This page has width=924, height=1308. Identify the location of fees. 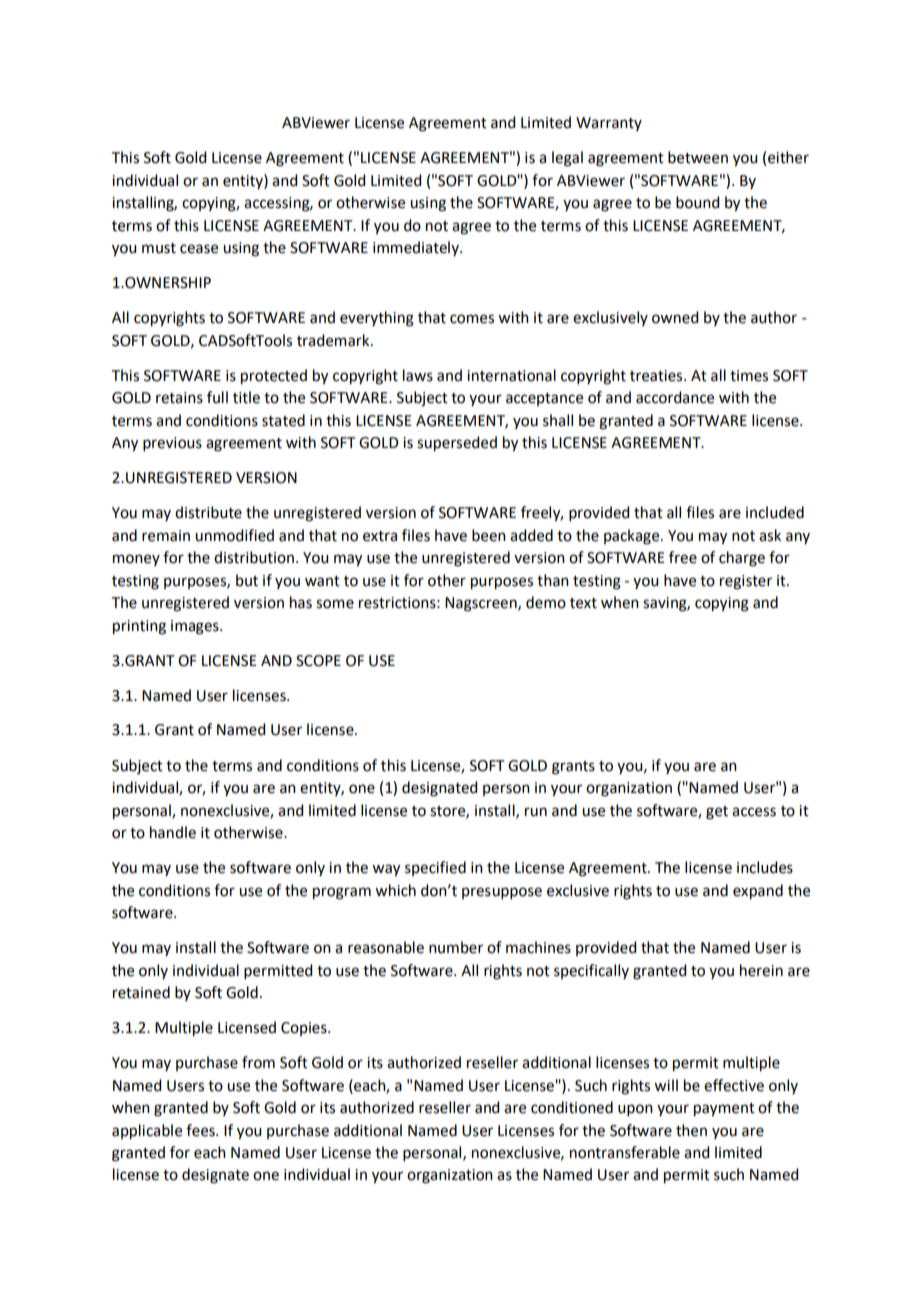
(201, 1130).
